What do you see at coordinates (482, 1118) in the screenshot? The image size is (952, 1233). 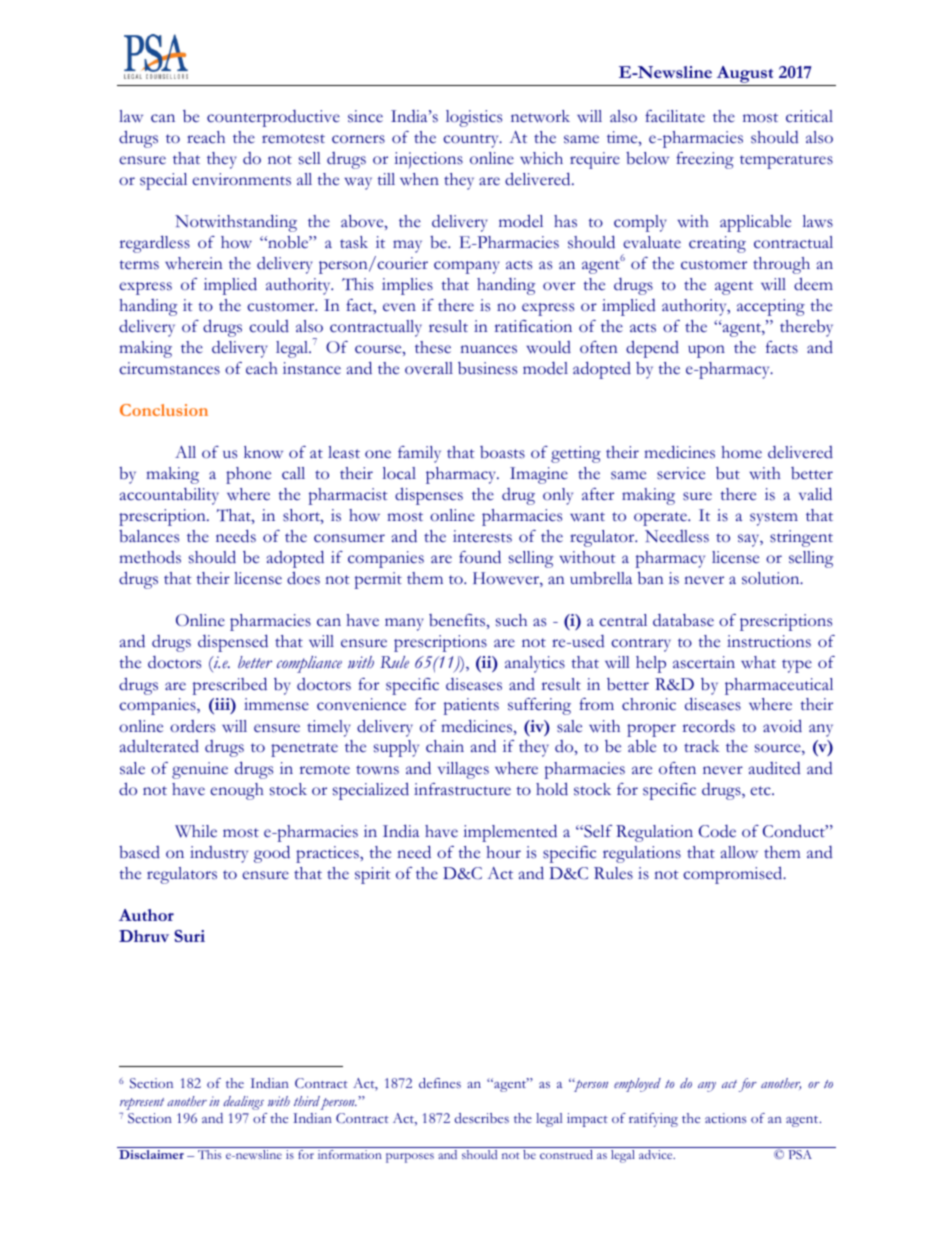 I see `describes` at bounding box center [482, 1118].
